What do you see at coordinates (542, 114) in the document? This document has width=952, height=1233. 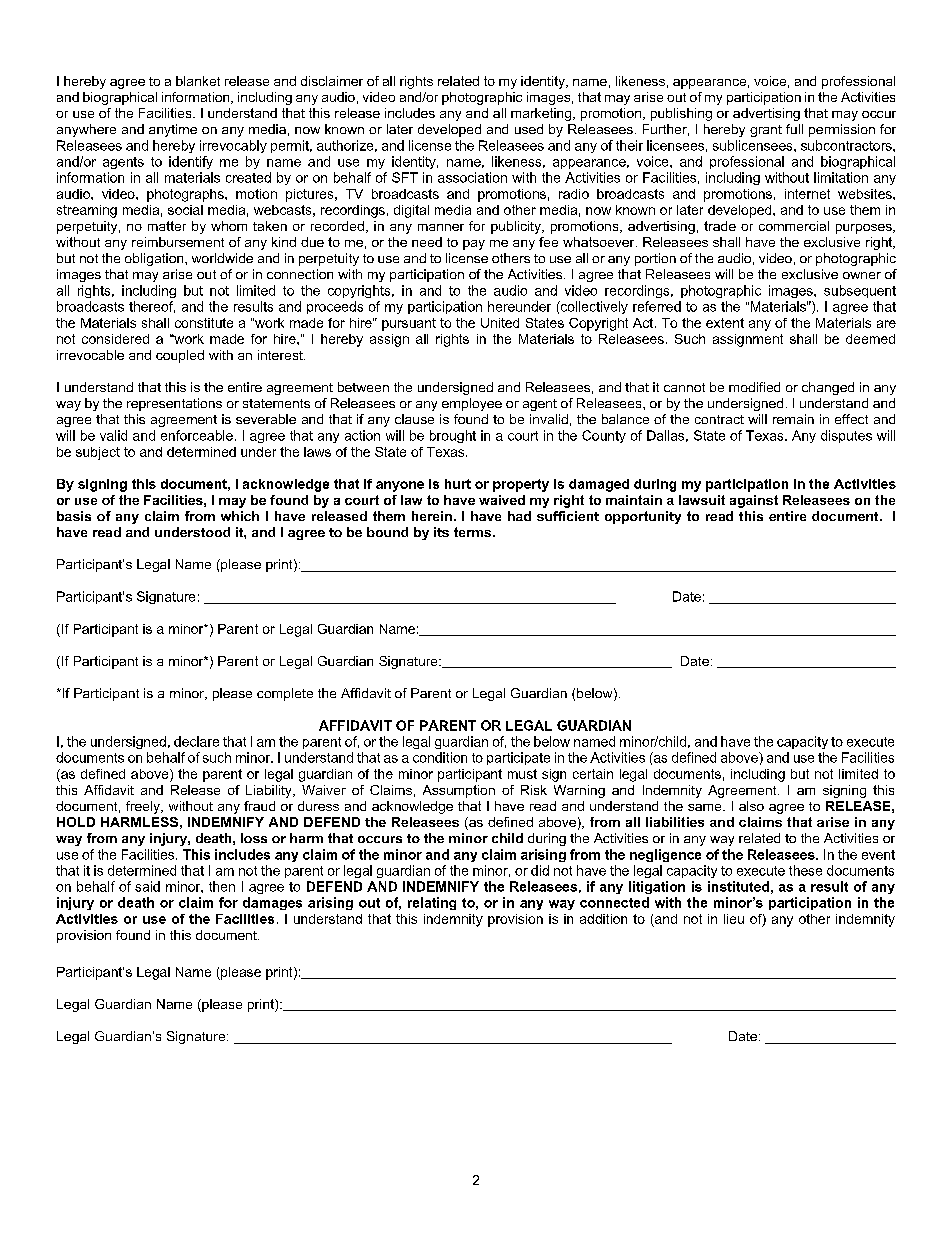 I see `marketing` at bounding box center [542, 114].
